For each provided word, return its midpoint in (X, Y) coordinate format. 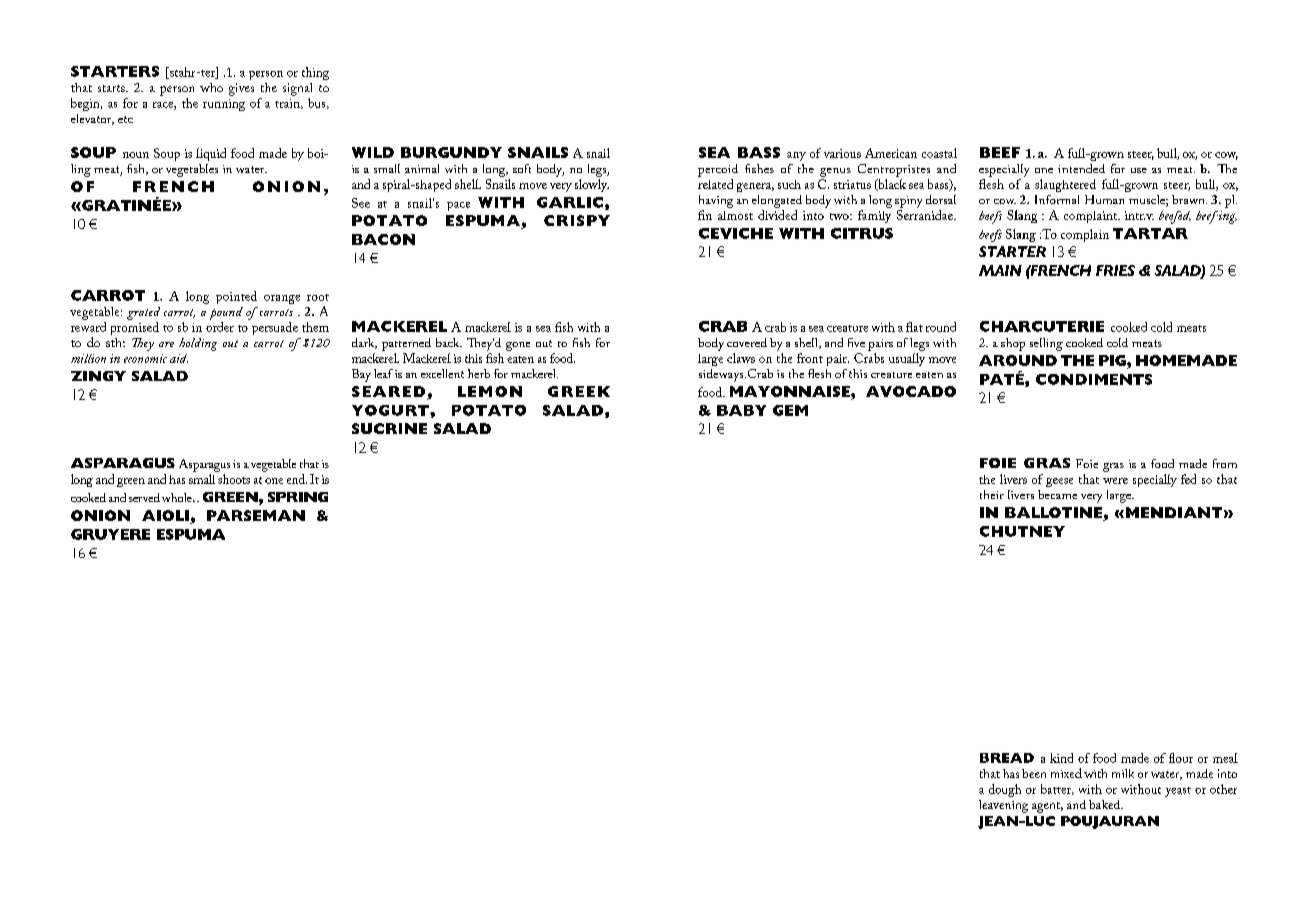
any (796, 156)
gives (241, 89)
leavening (1003, 806)
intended (1081, 168)
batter (1057, 789)
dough (1005, 790)
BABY (741, 410)
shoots (234, 479)
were (1115, 481)
